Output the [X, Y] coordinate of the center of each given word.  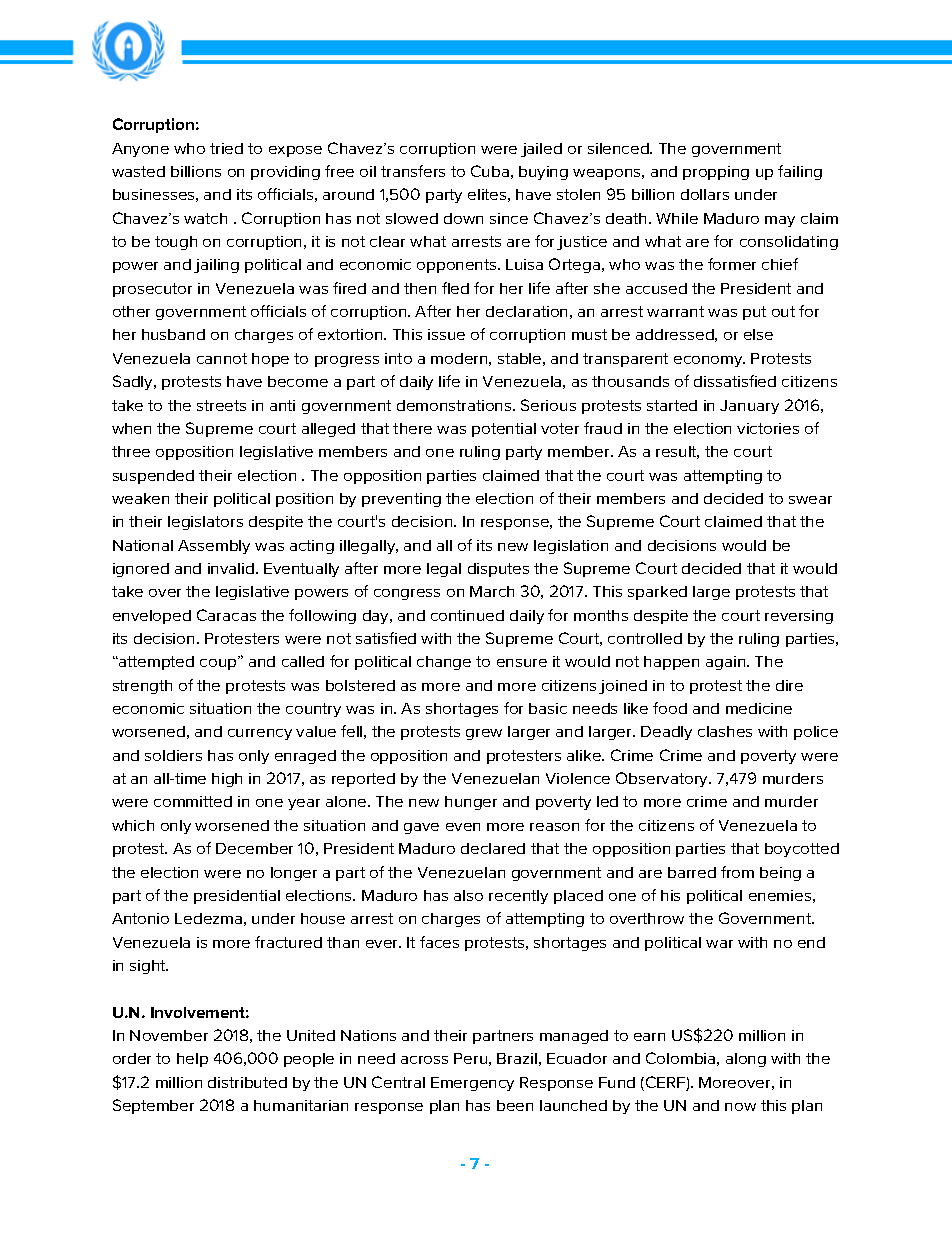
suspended [153, 477]
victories [768, 428]
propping [716, 173]
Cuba [490, 171]
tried [226, 148]
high [227, 780]
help [192, 1060]
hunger [471, 803]
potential [504, 430]
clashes [725, 731]
